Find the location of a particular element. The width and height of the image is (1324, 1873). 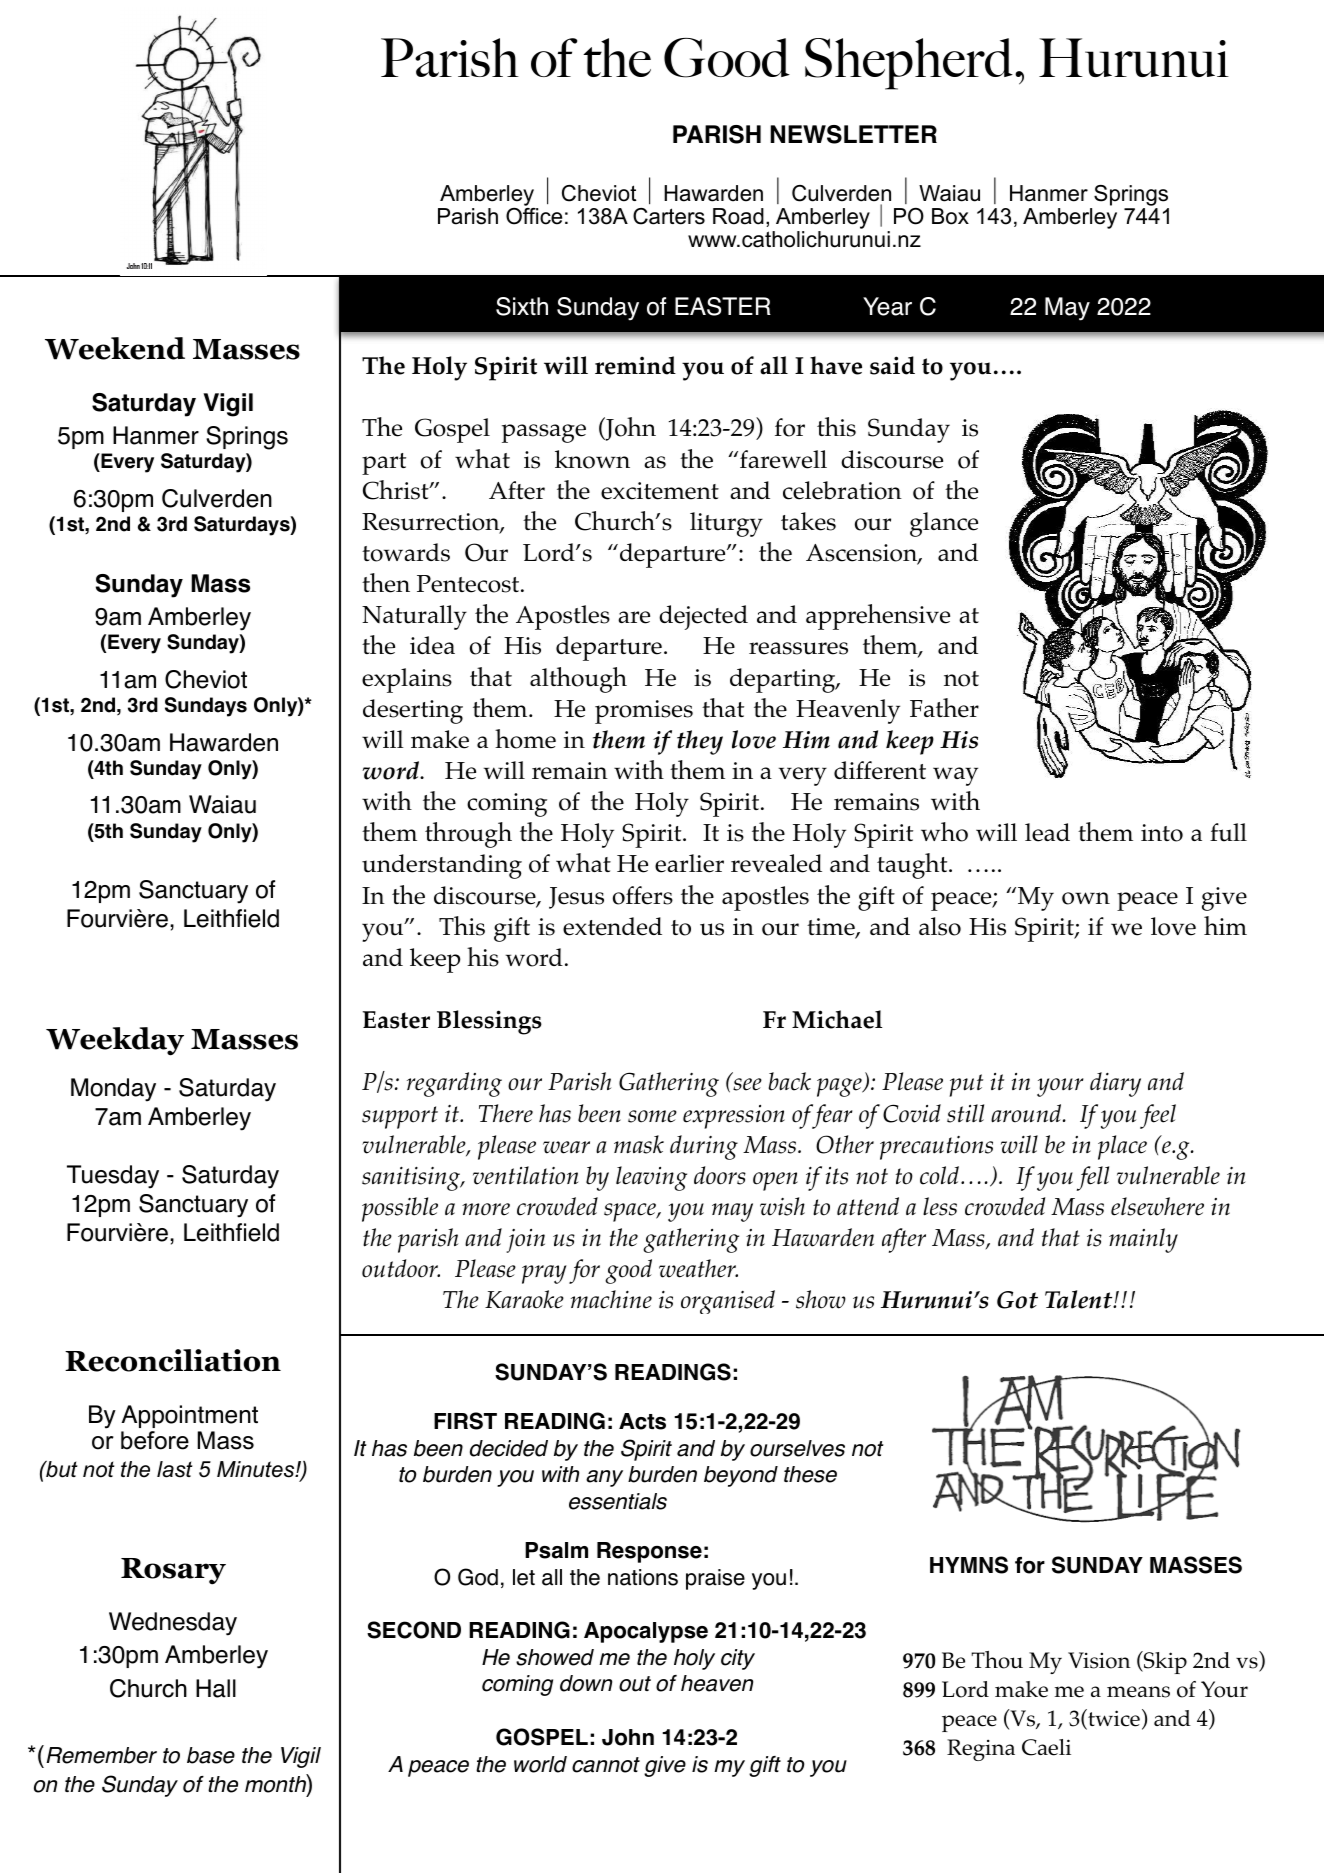

base is located at coordinates (211, 1755).
